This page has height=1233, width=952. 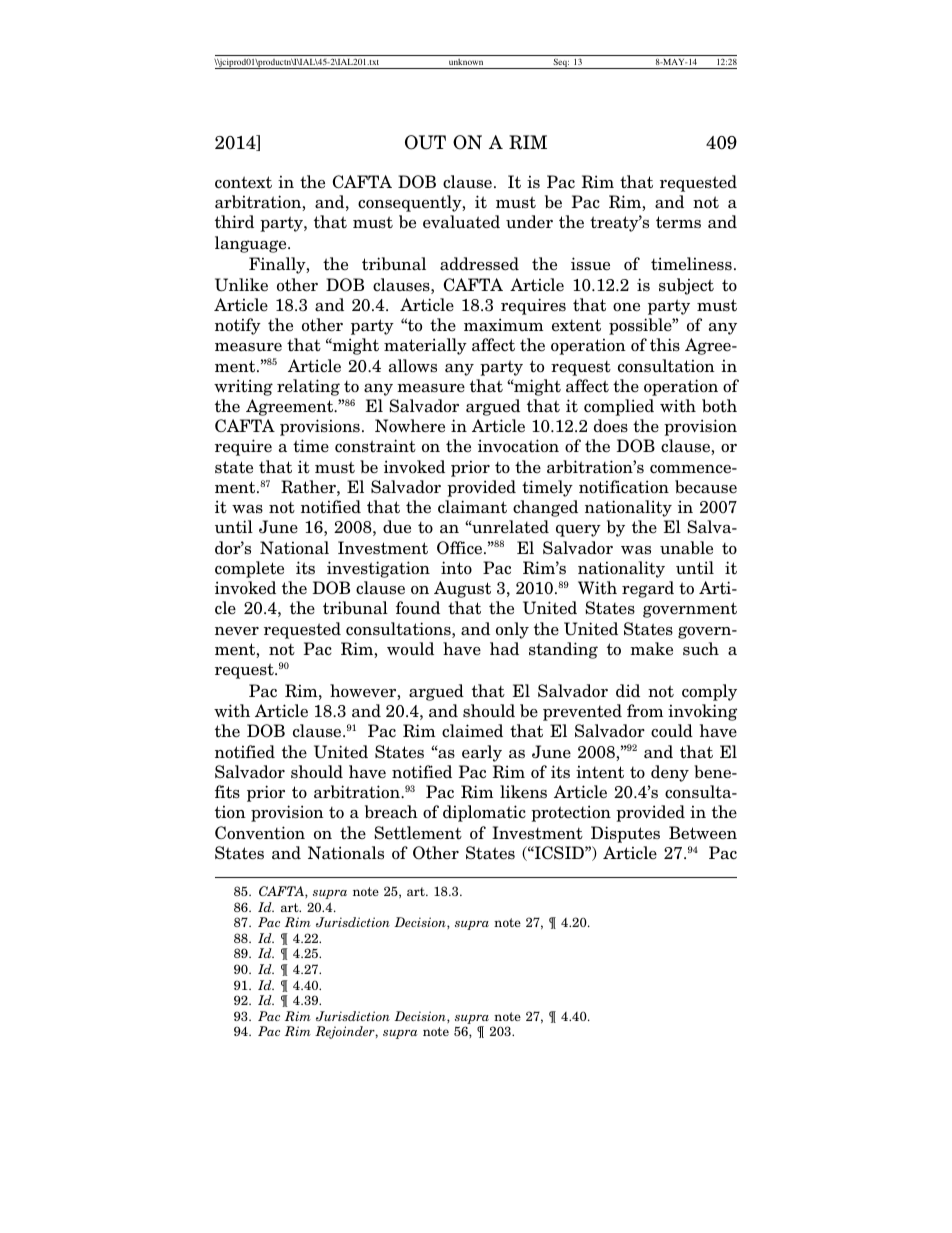 I want to click on complete, so click(x=249, y=569).
